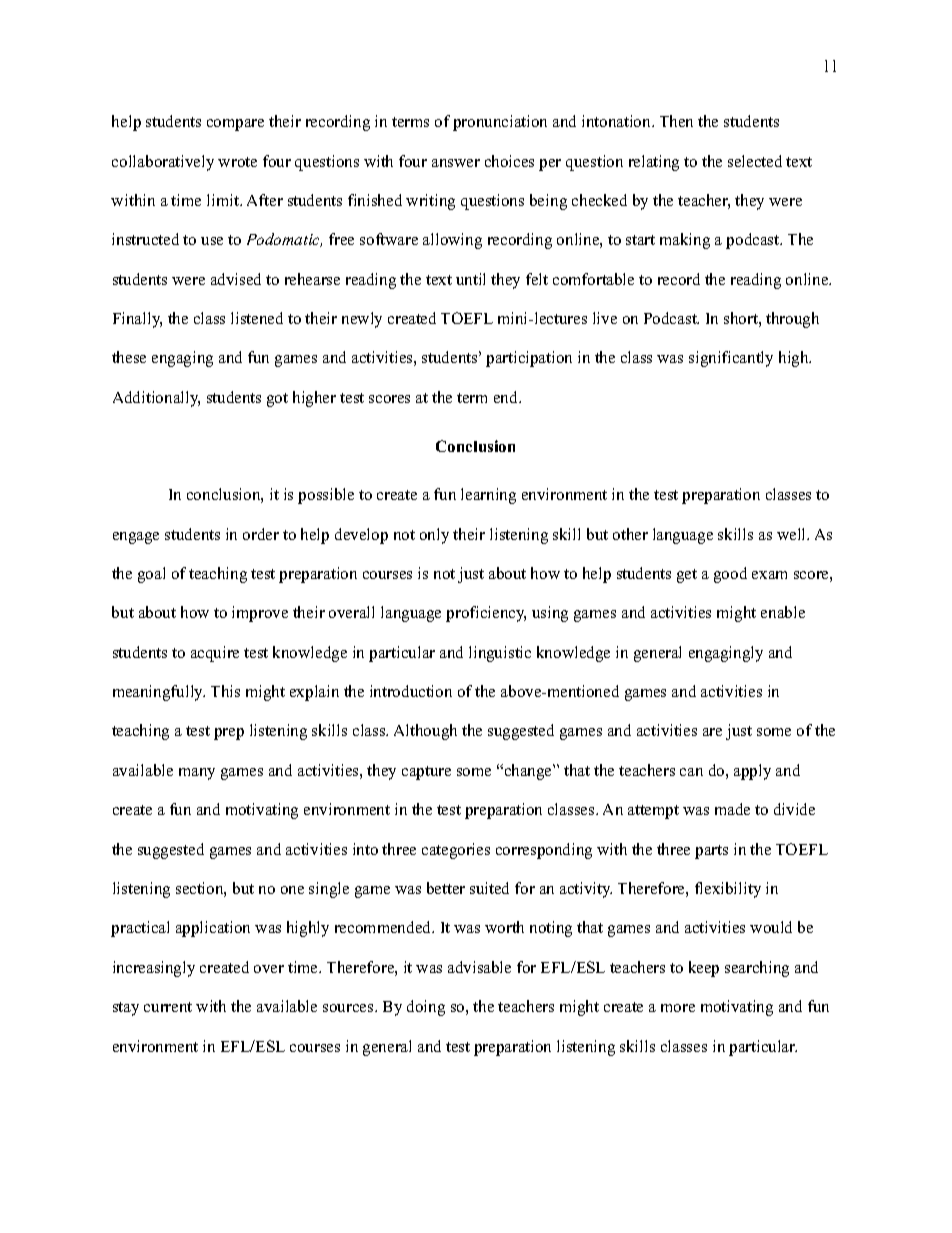 The width and height of the page is (952, 1233). Describe the element at coordinates (456, 163) in the page. I see `answer` at that location.
